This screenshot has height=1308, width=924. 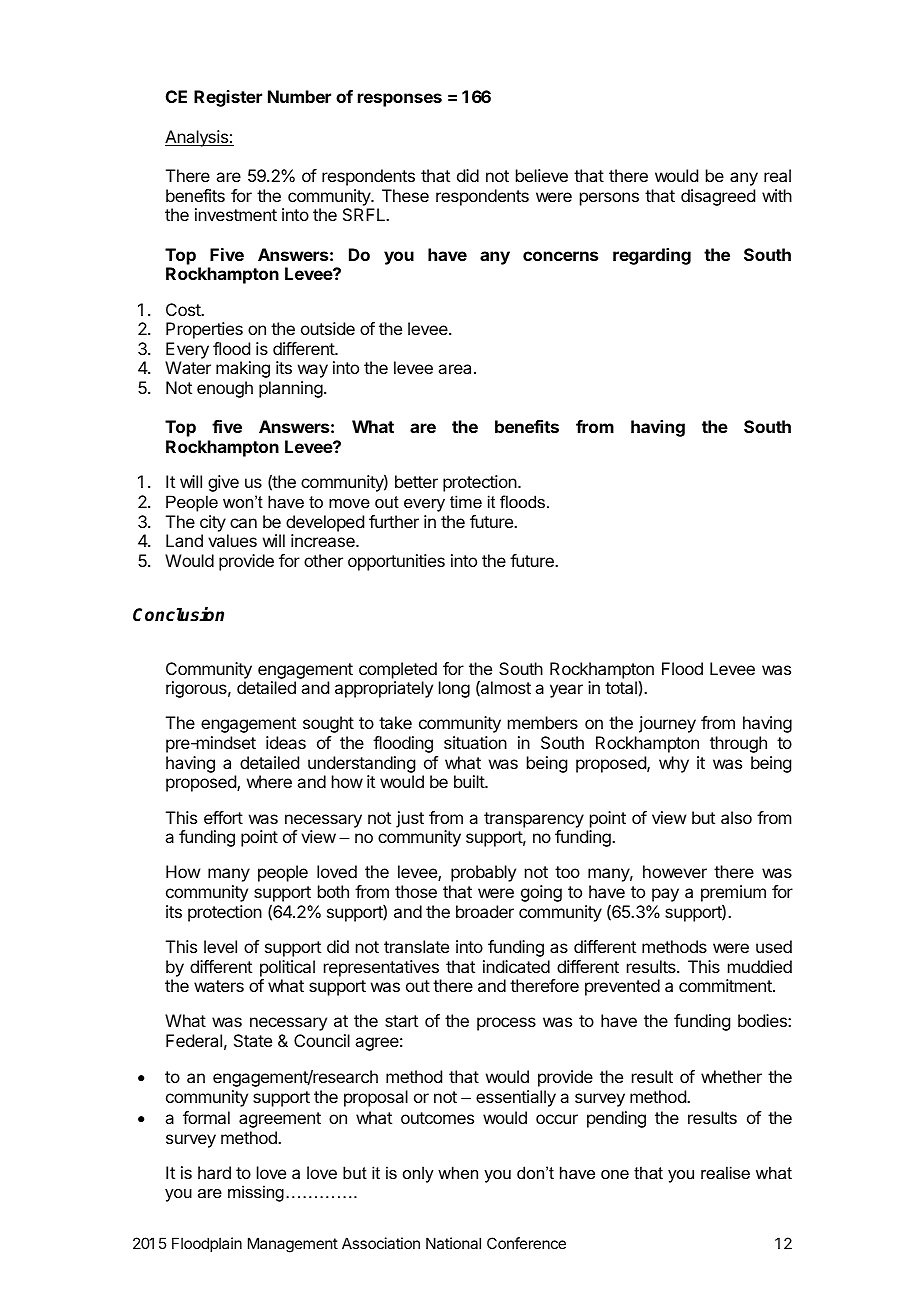 What do you see at coordinates (777, 195) in the screenshot?
I see `with` at bounding box center [777, 195].
